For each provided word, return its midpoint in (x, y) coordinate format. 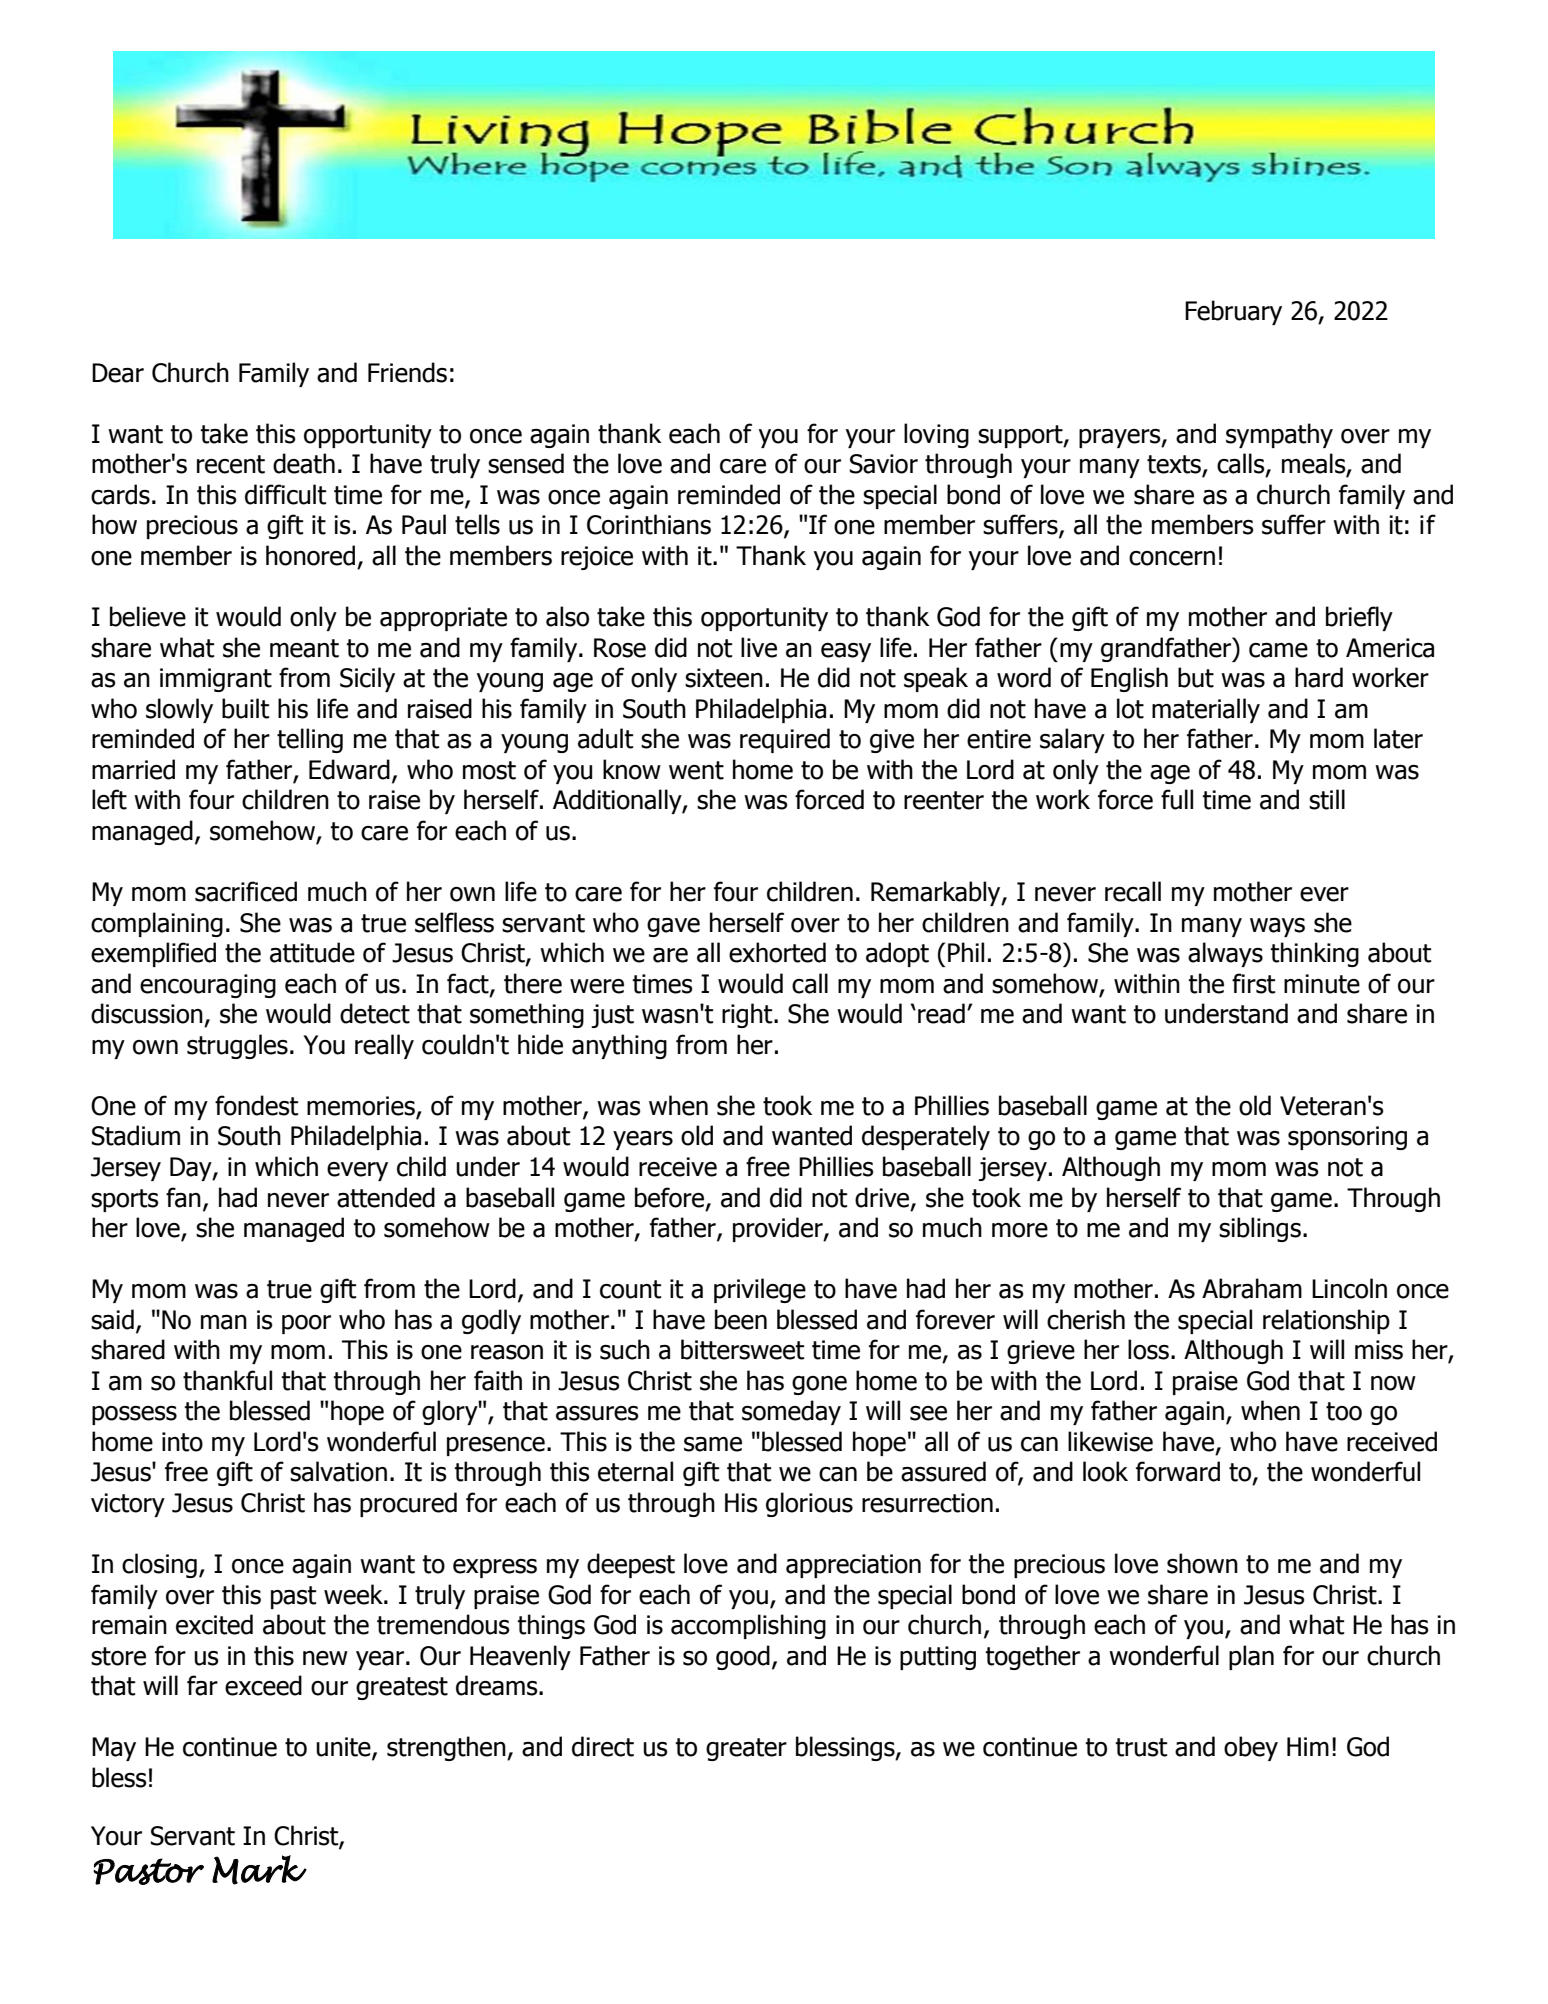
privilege (760, 1290)
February (1233, 312)
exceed (263, 1685)
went (696, 770)
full (1177, 799)
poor (306, 1324)
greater (746, 1749)
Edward (349, 769)
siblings (1260, 1229)
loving (936, 435)
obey (1251, 1748)
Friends (407, 372)
